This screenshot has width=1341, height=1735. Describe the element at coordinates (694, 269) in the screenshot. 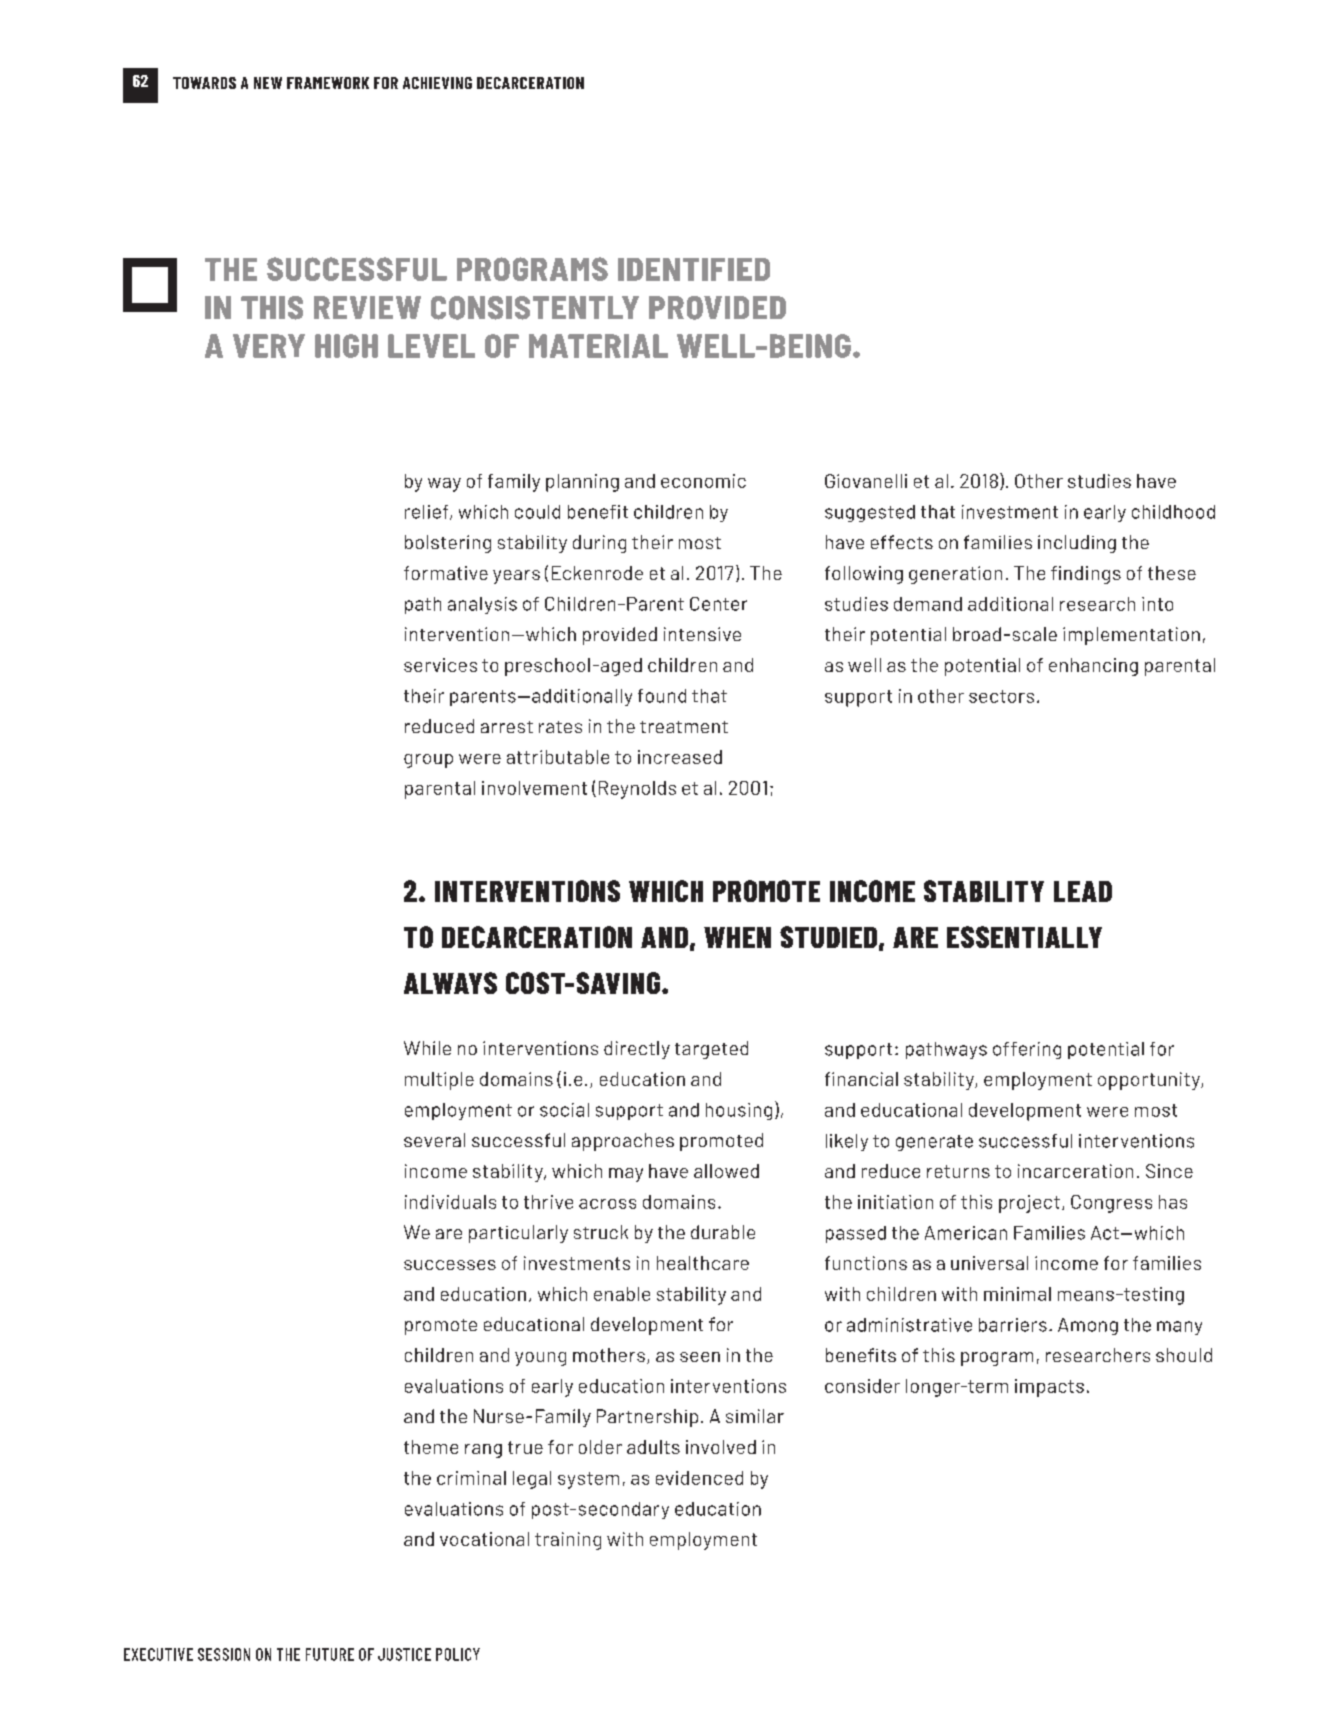

I see `IDENTIFIED` at that location.
